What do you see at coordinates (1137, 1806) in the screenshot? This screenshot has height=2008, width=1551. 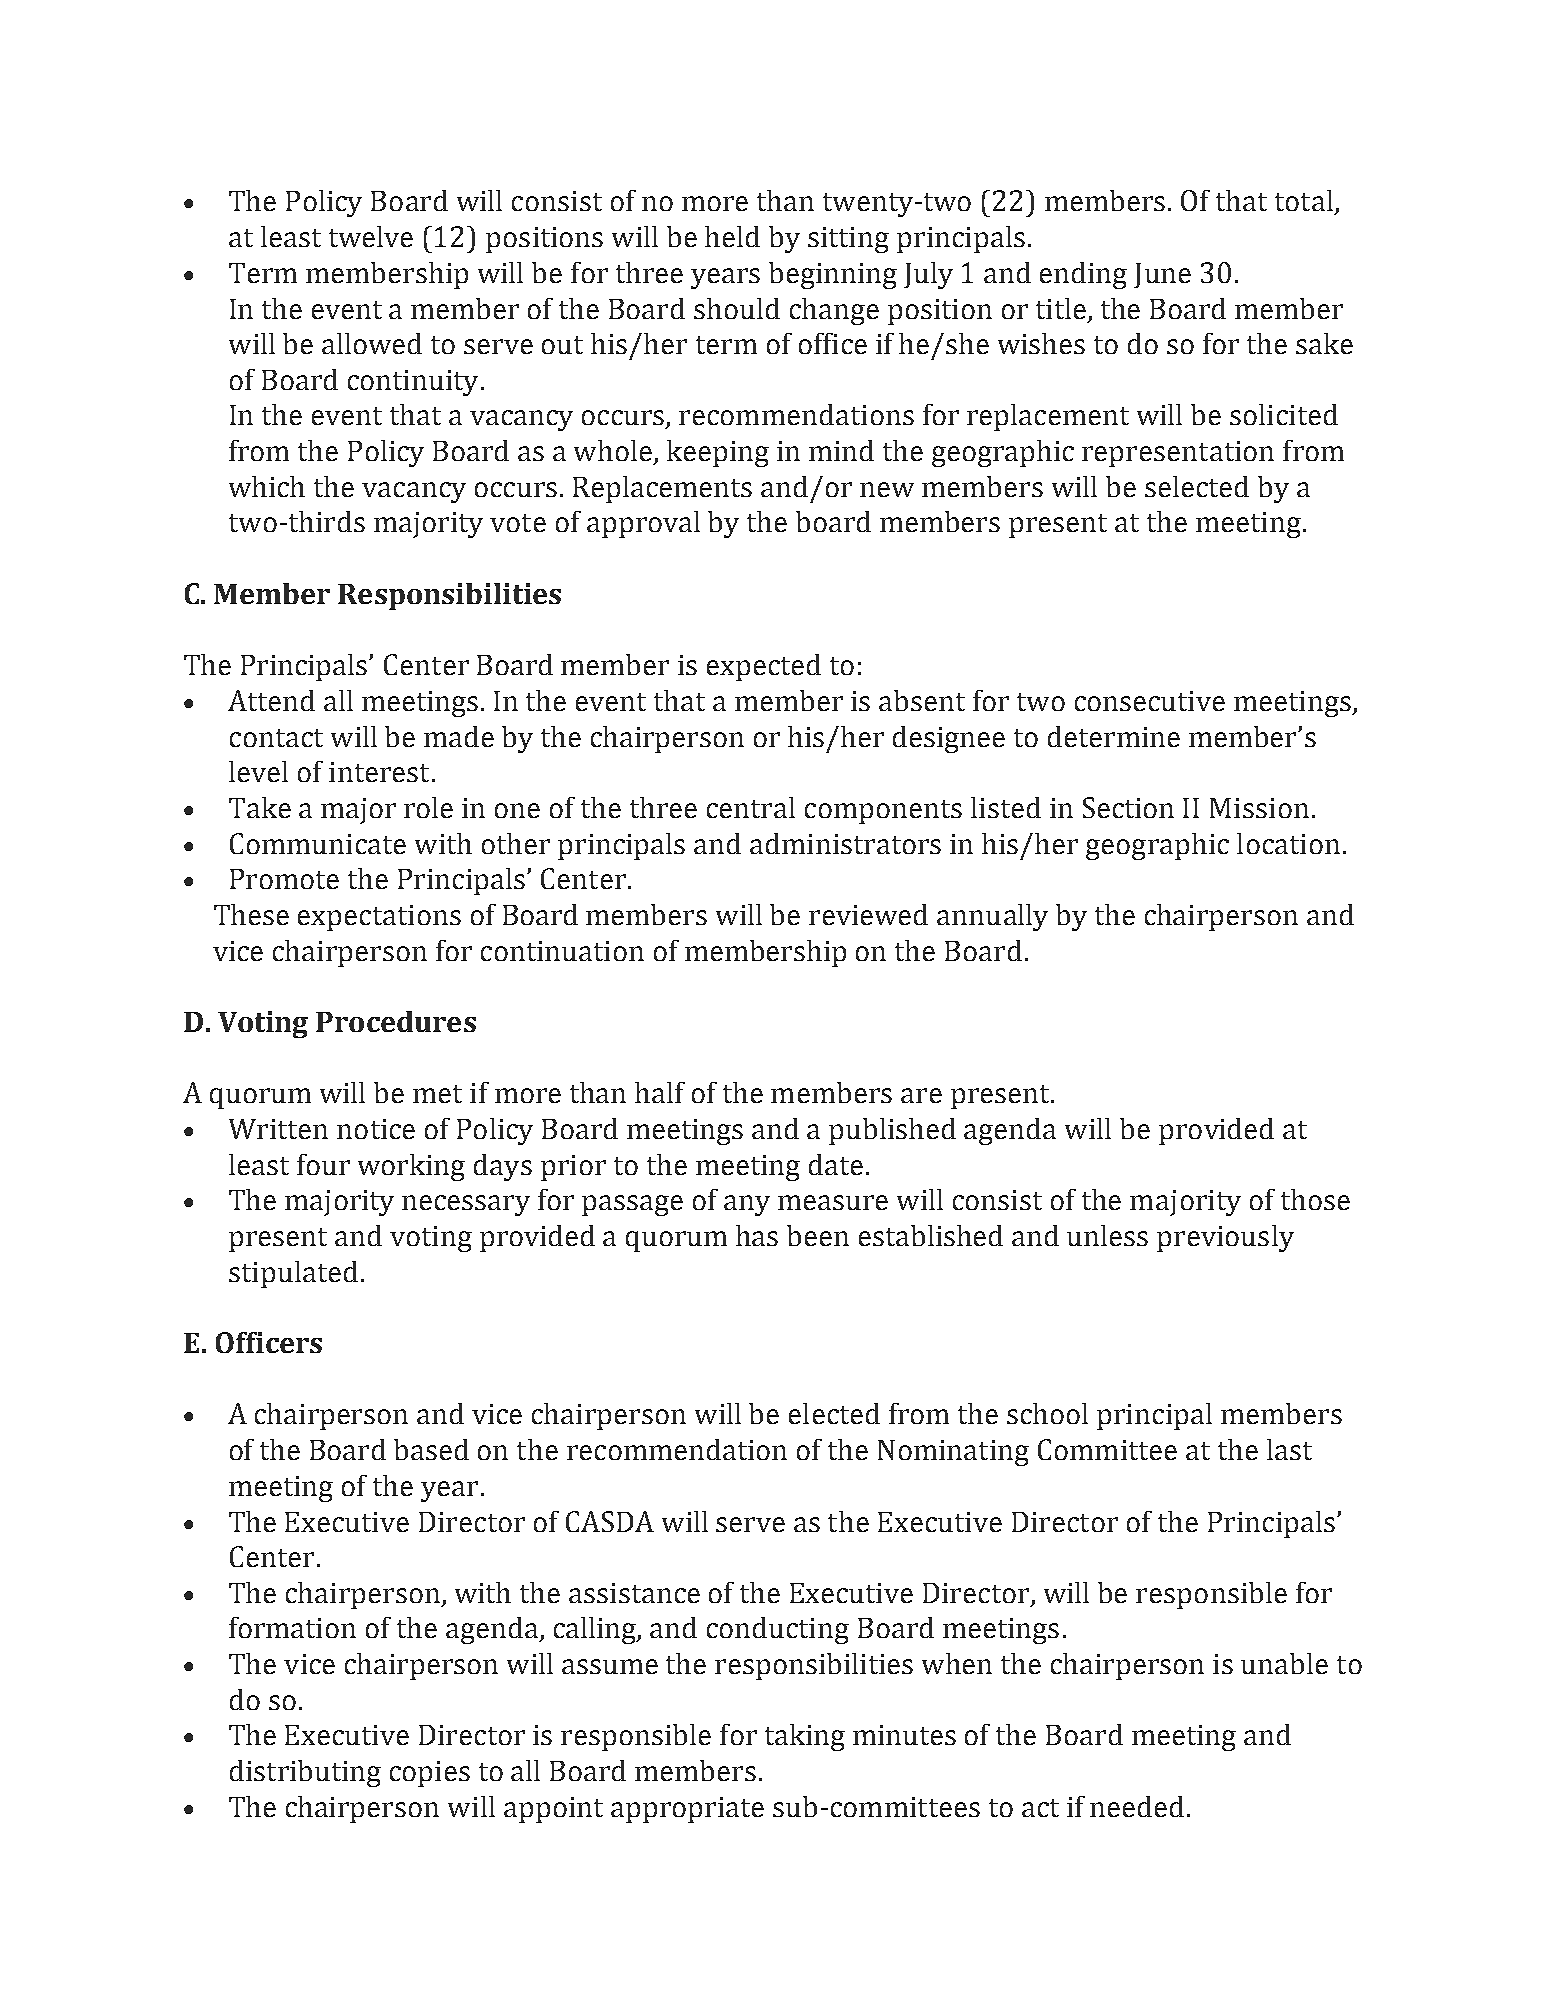 I see `needed` at bounding box center [1137, 1806].
